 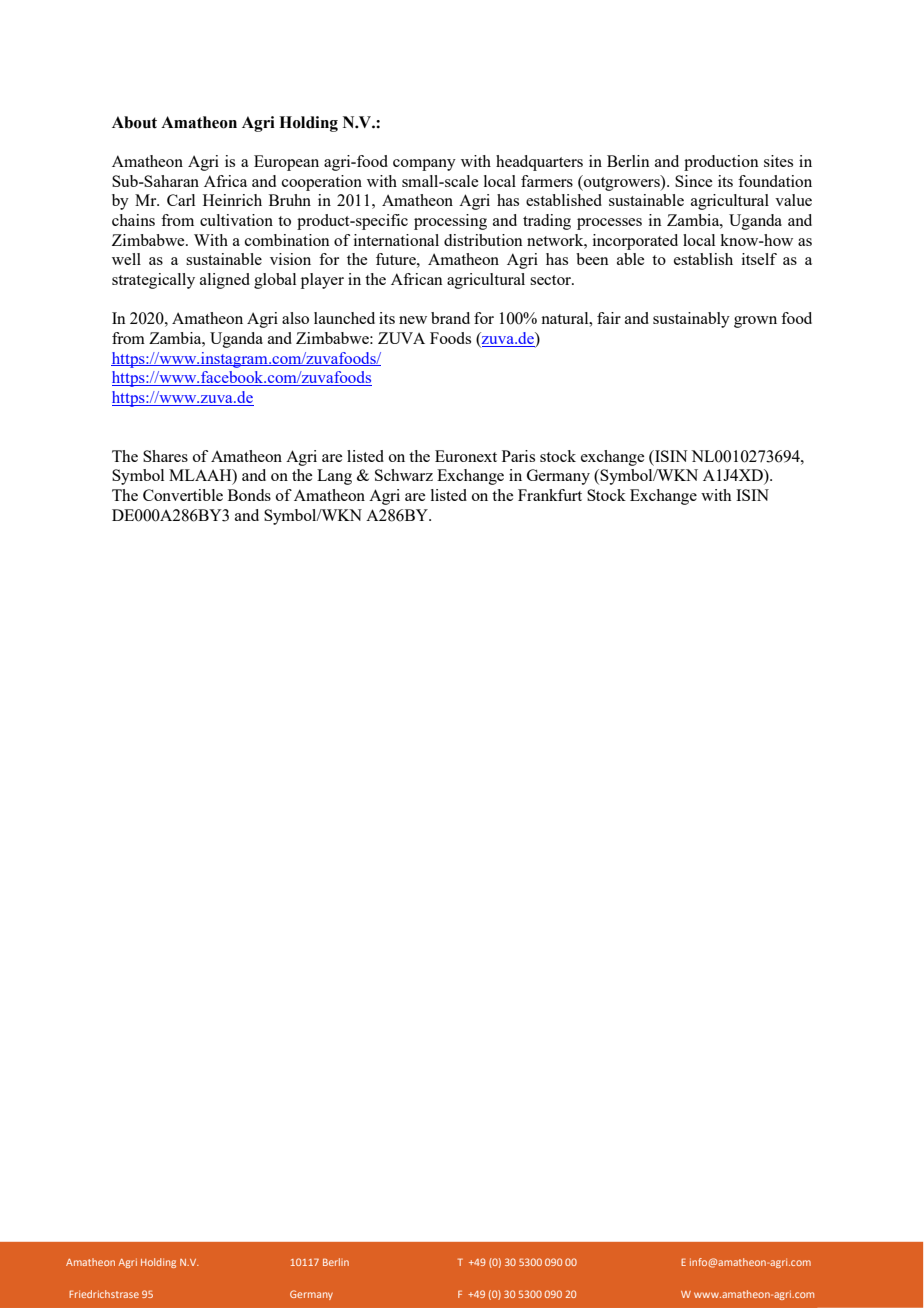 I want to click on Convertible, so click(x=183, y=495).
